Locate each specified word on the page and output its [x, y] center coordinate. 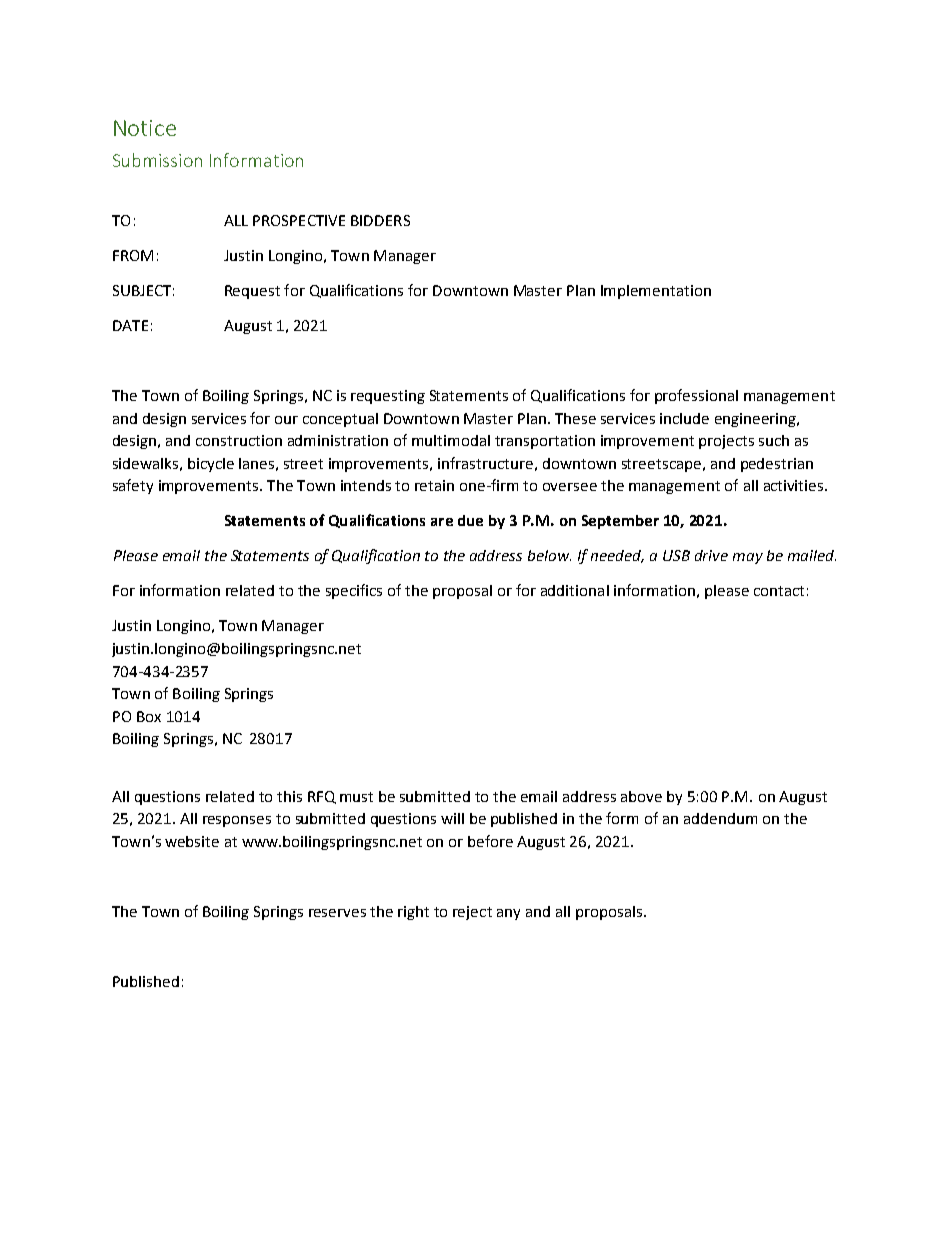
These [575, 418]
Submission [157, 160]
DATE [130, 325]
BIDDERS [380, 220]
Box [149, 716]
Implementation [656, 292]
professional [696, 396]
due [470, 520]
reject [472, 913]
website [192, 841]
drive [711, 555]
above [641, 796]
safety [133, 486]
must [356, 797]
